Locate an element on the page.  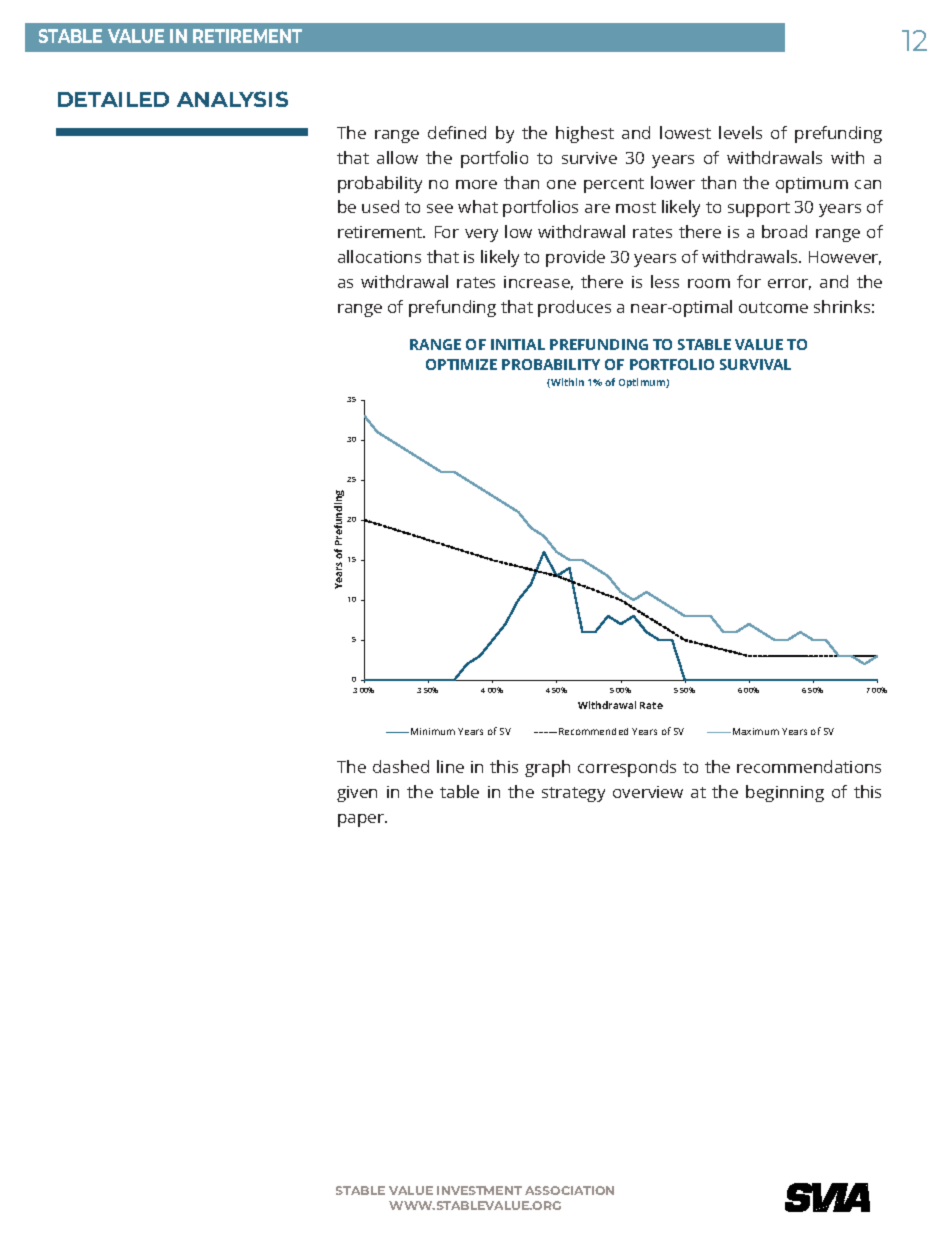
SURVIVAL is located at coordinates (755, 364).
